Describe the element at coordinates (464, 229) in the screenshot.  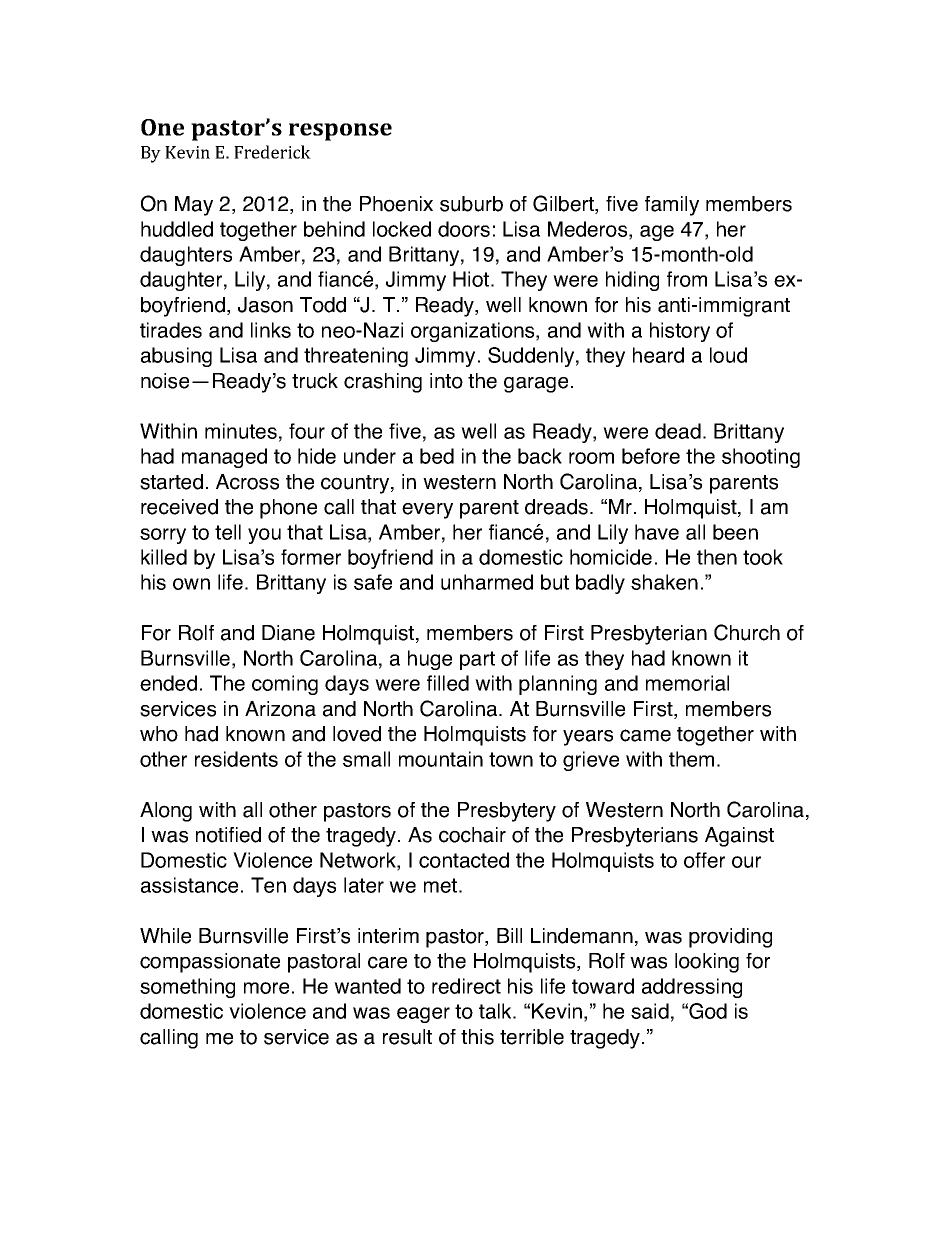
I see `doors` at that location.
